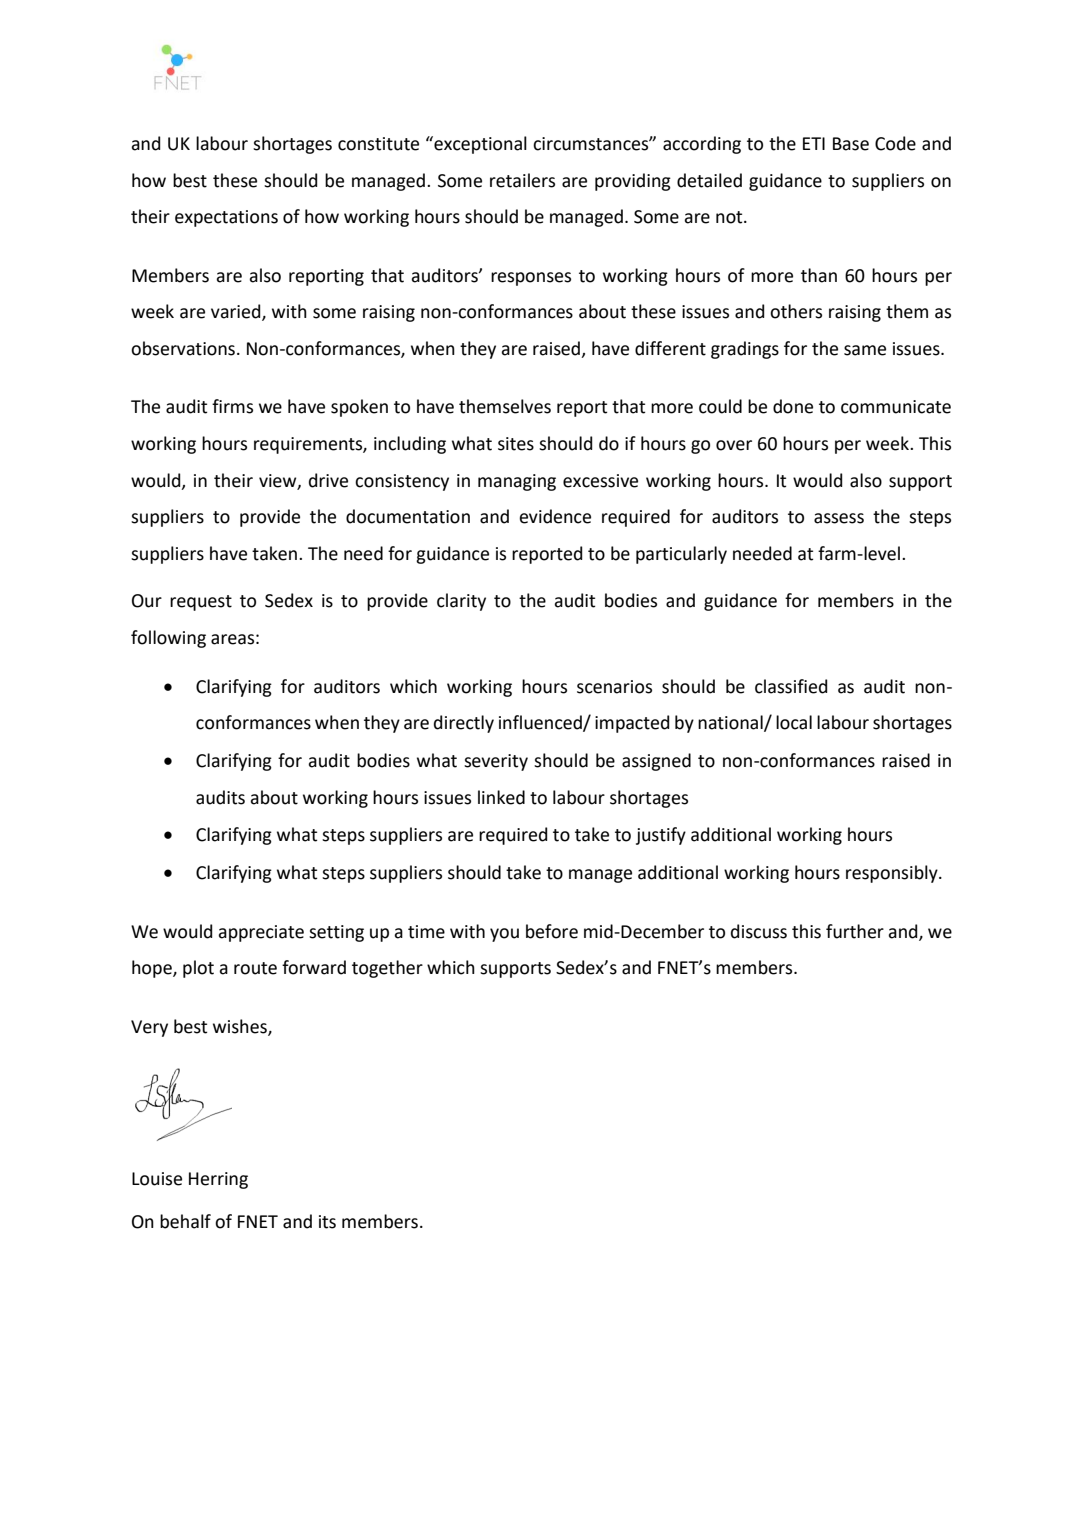  What do you see at coordinates (555, 516) in the page?
I see `evidence` at bounding box center [555, 516].
